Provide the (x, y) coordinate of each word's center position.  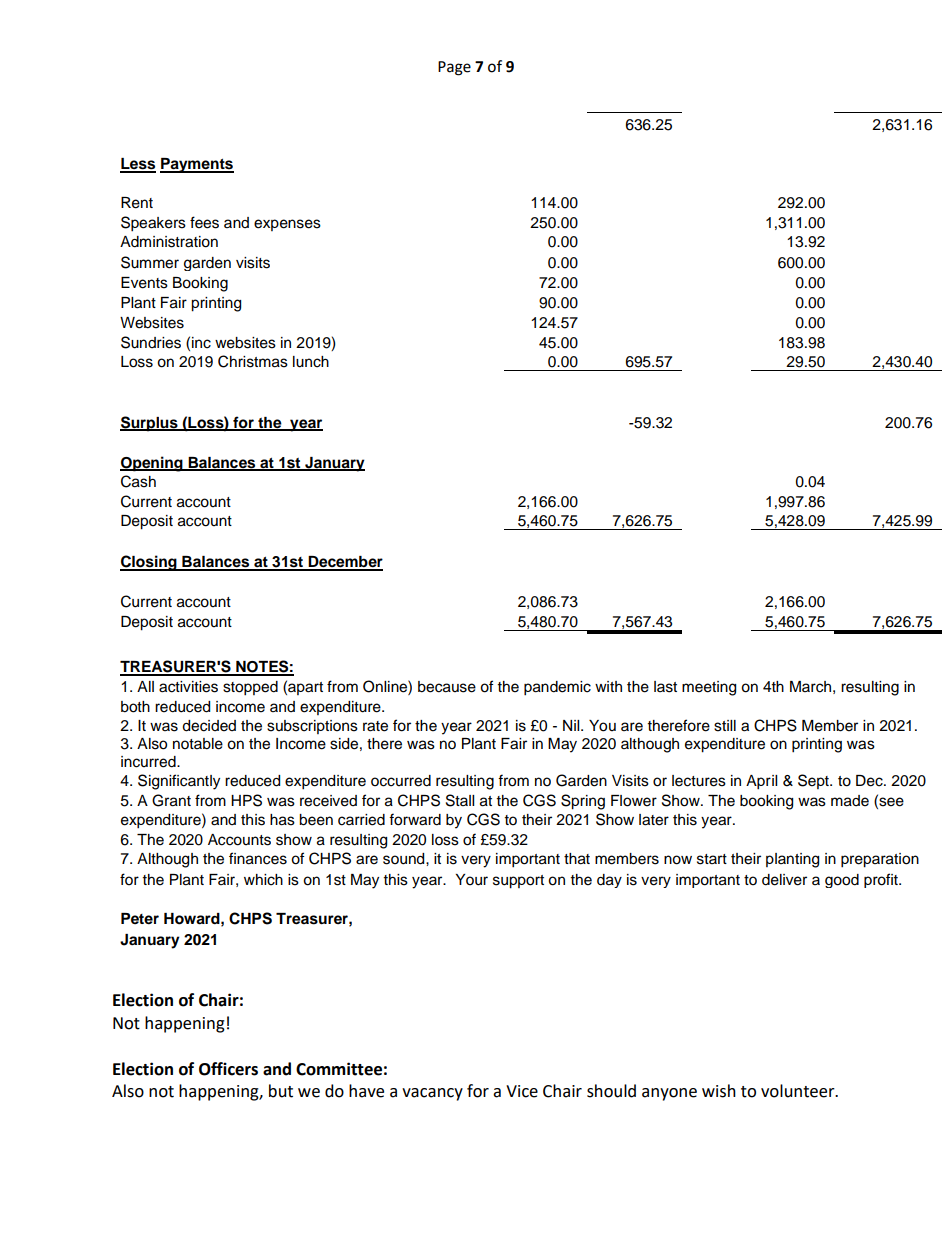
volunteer (799, 1091)
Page (454, 68)
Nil (572, 725)
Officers (228, 1069)
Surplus (150, 424)
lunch (311, 362)
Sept (814, 781)
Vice (522, 1091)
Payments (197, 165)
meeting (709, 688)
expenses (287, 225)
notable (198, 744)
